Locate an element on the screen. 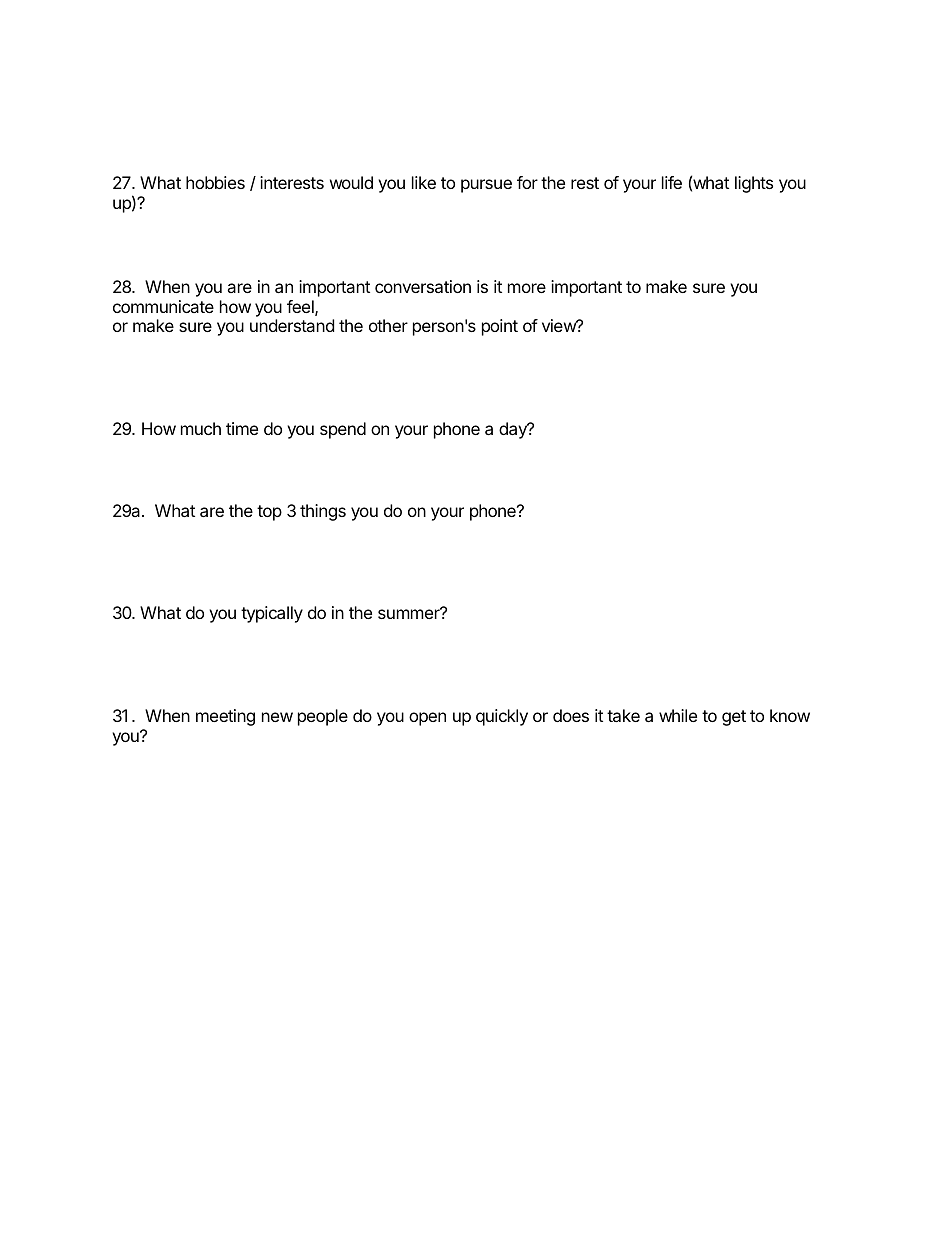 This screenshot has height=1233, width=952. more is located at coordinates (527, 288).
